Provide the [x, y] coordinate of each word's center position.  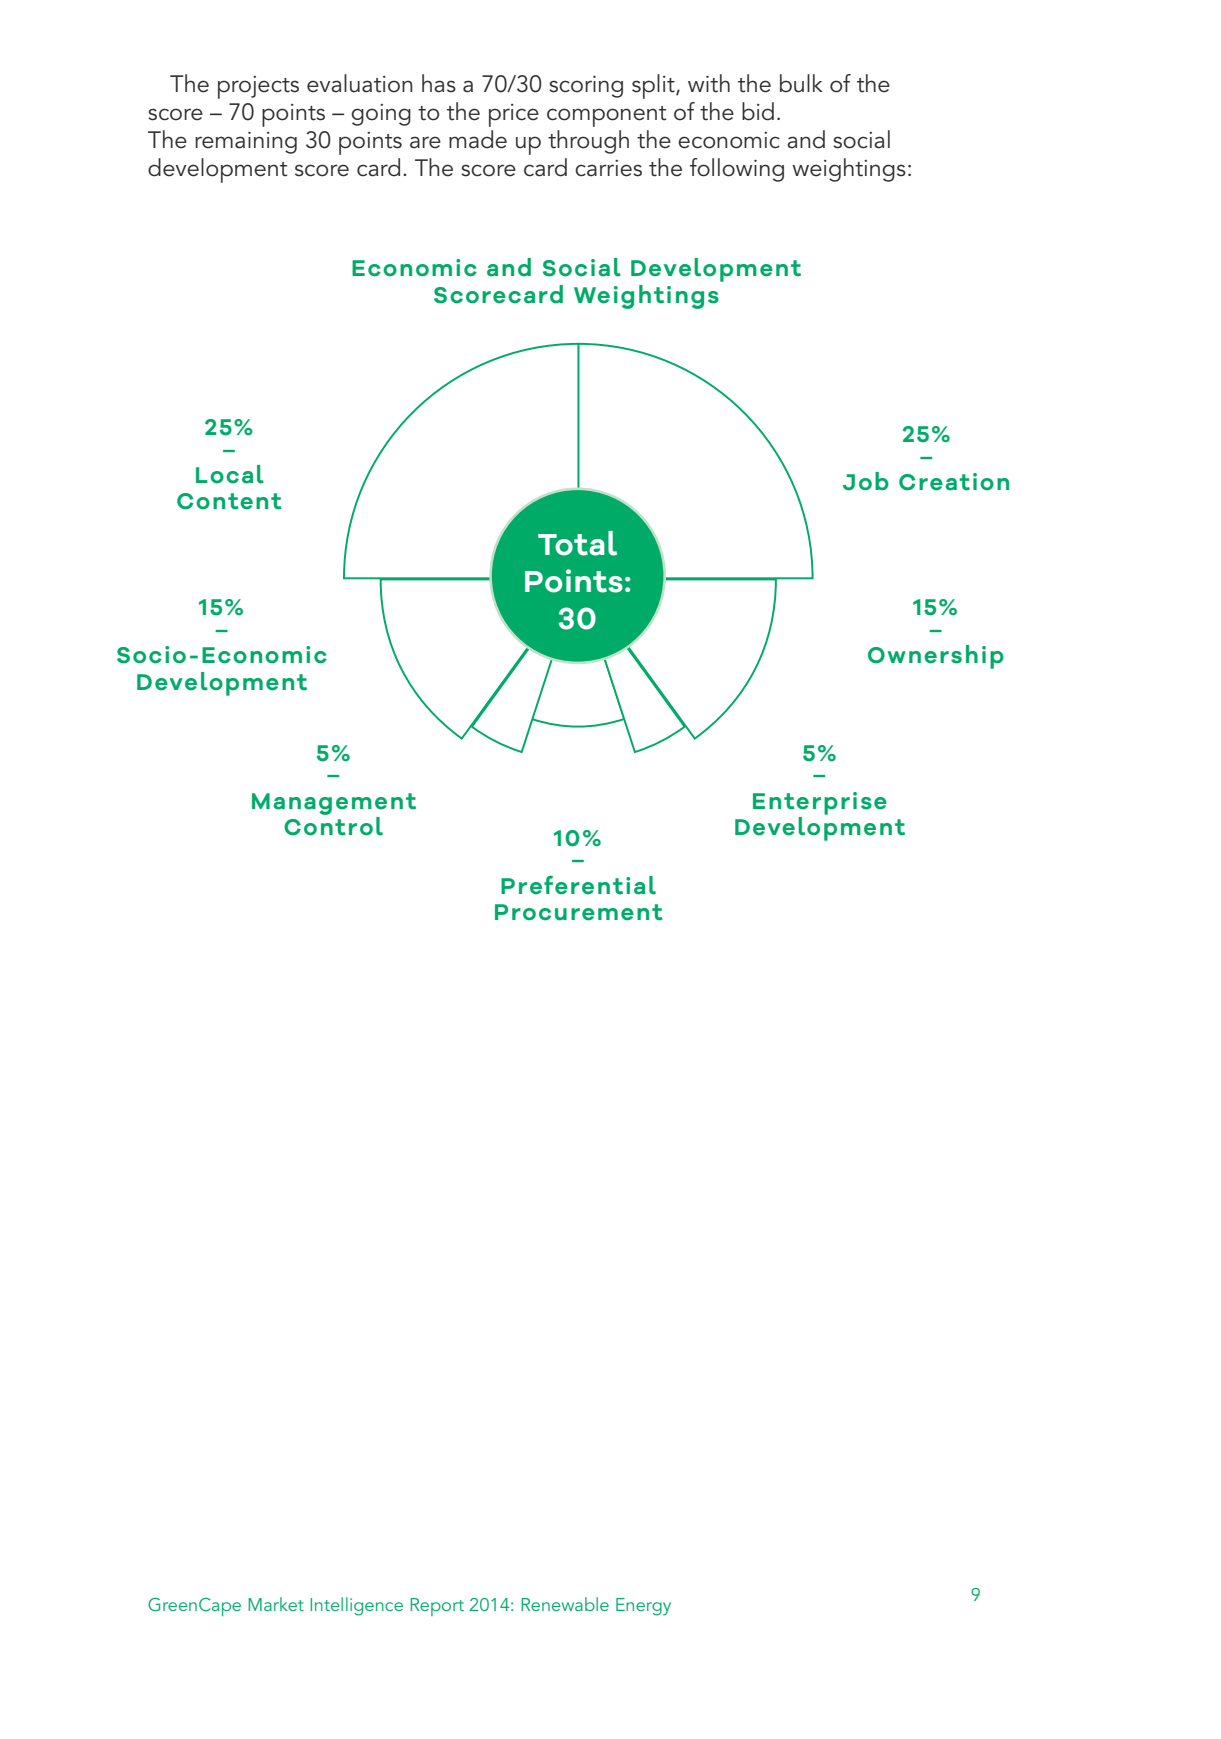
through [588, 142]
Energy [643, 1607]
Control [333, 825]
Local [230, 474]
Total [577, 543]
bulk [801, 83]
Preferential [578, 885]
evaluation [359, 83]
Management [334, 804]
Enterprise [820, 803]
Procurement [579, 912]
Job [866, 481]
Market [276, 1604]
